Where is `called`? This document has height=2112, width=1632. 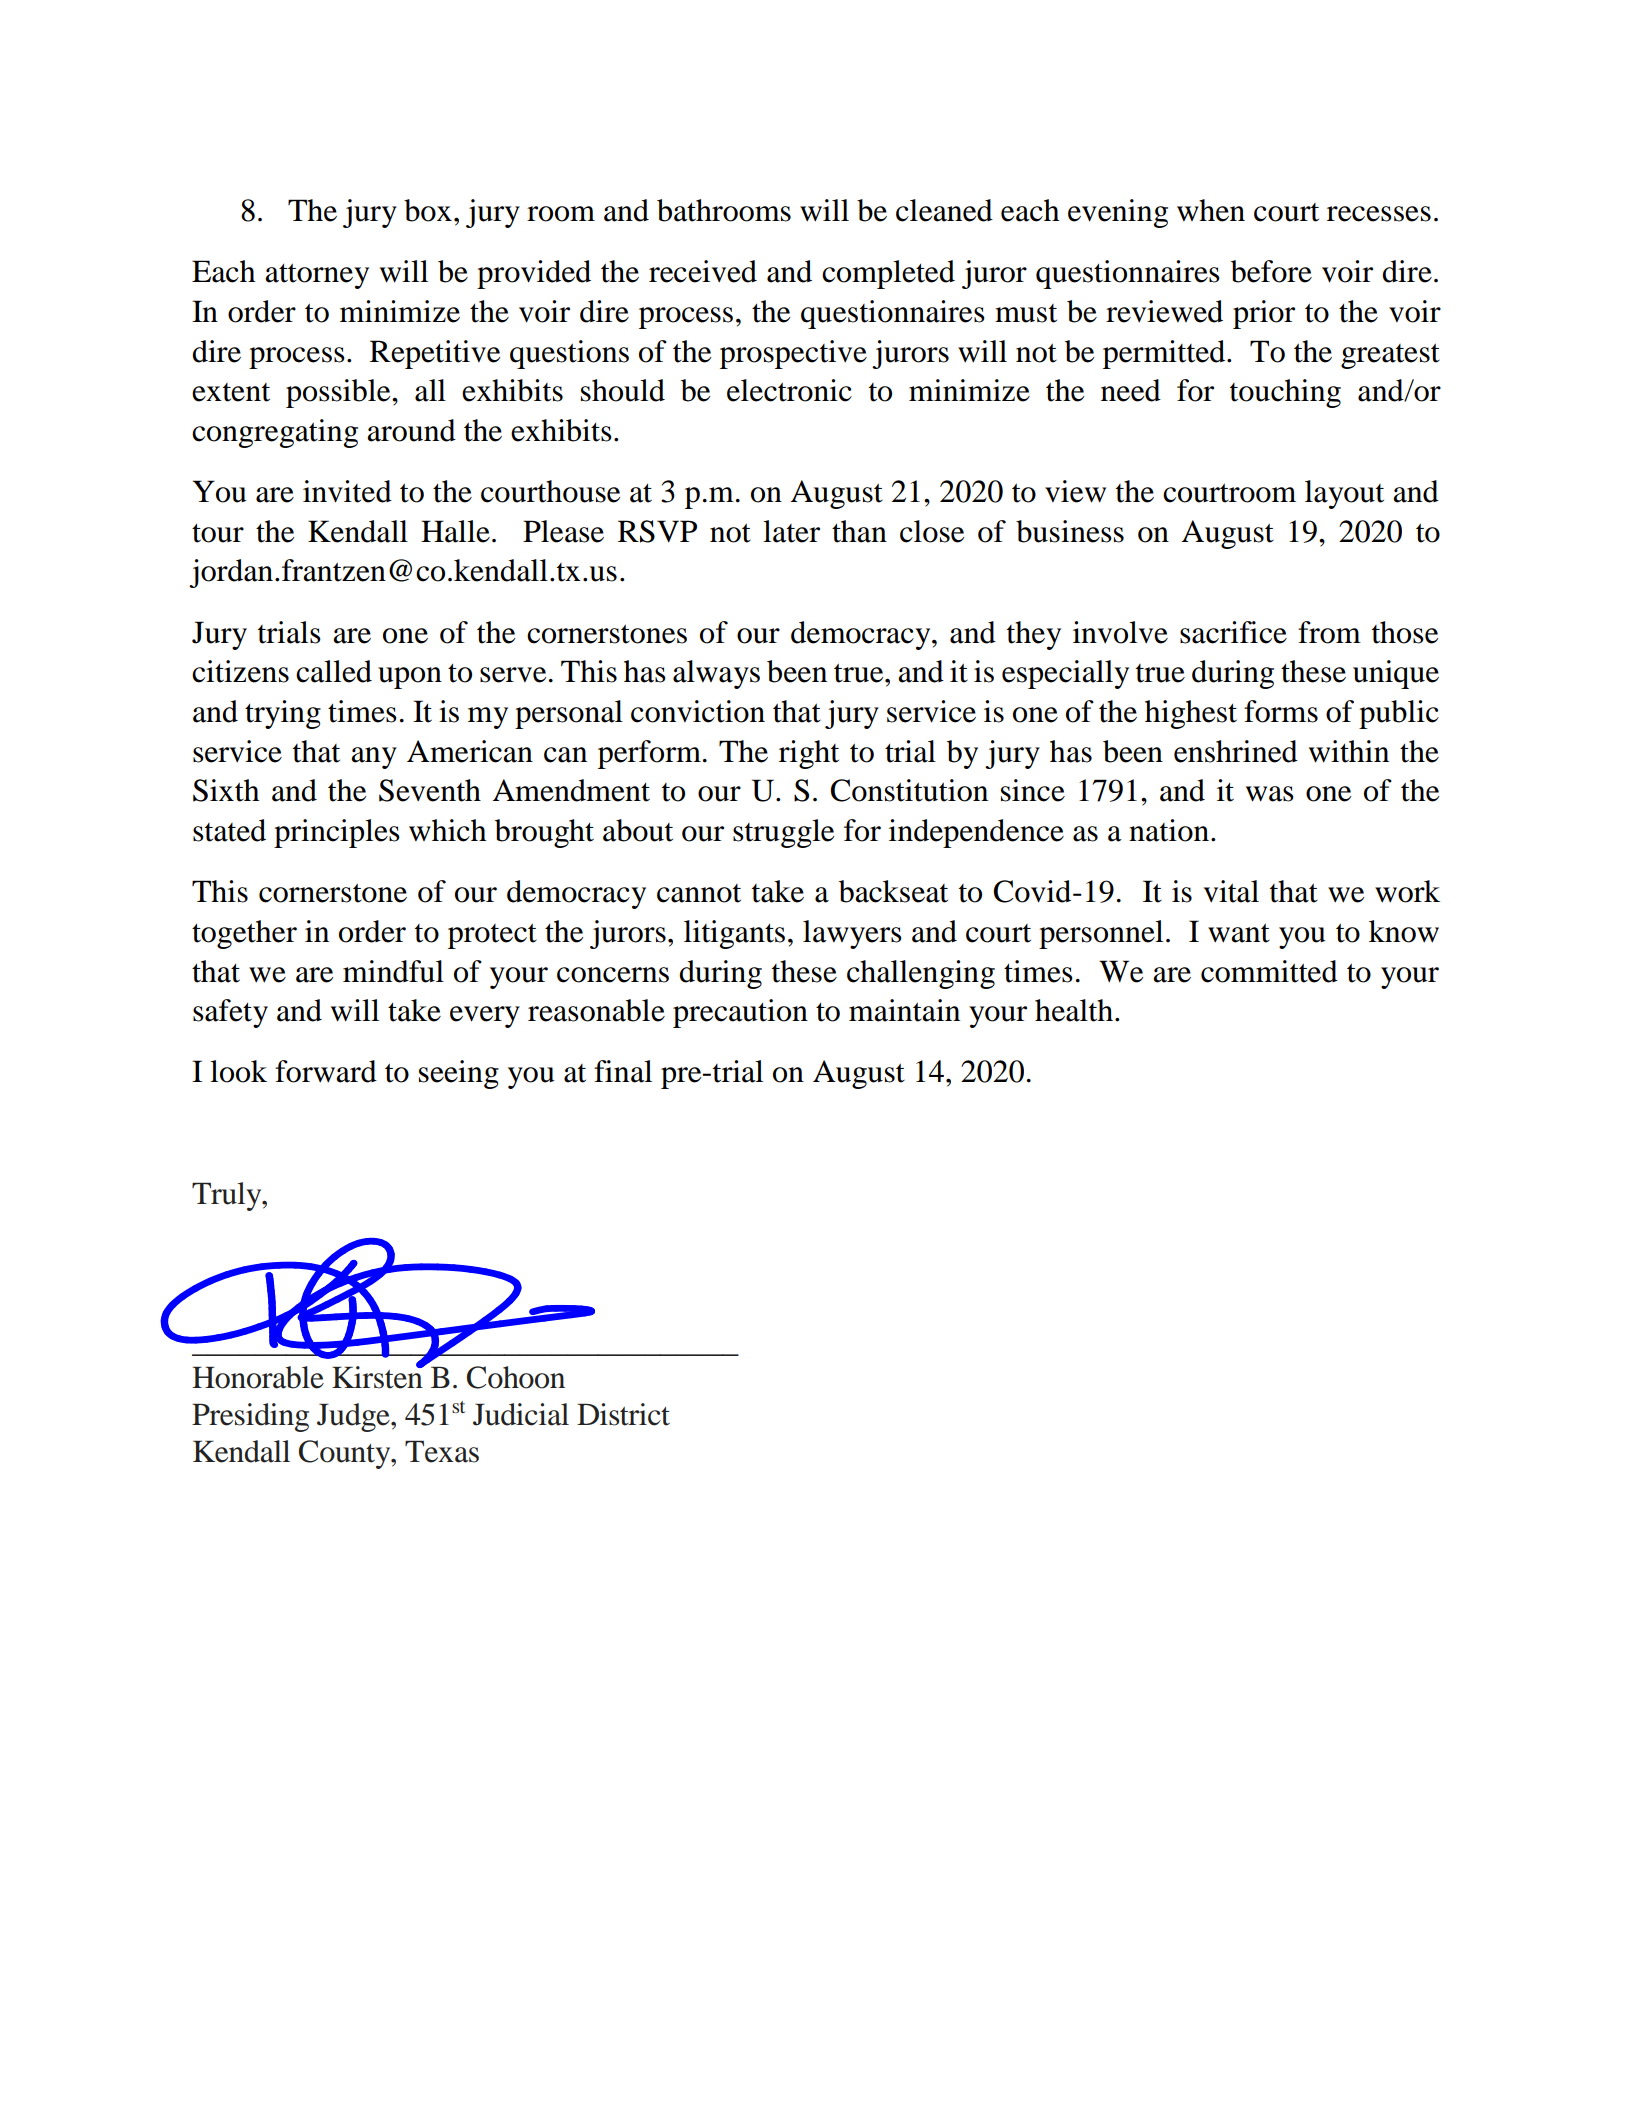 called is located at coordinates (334, 671).
